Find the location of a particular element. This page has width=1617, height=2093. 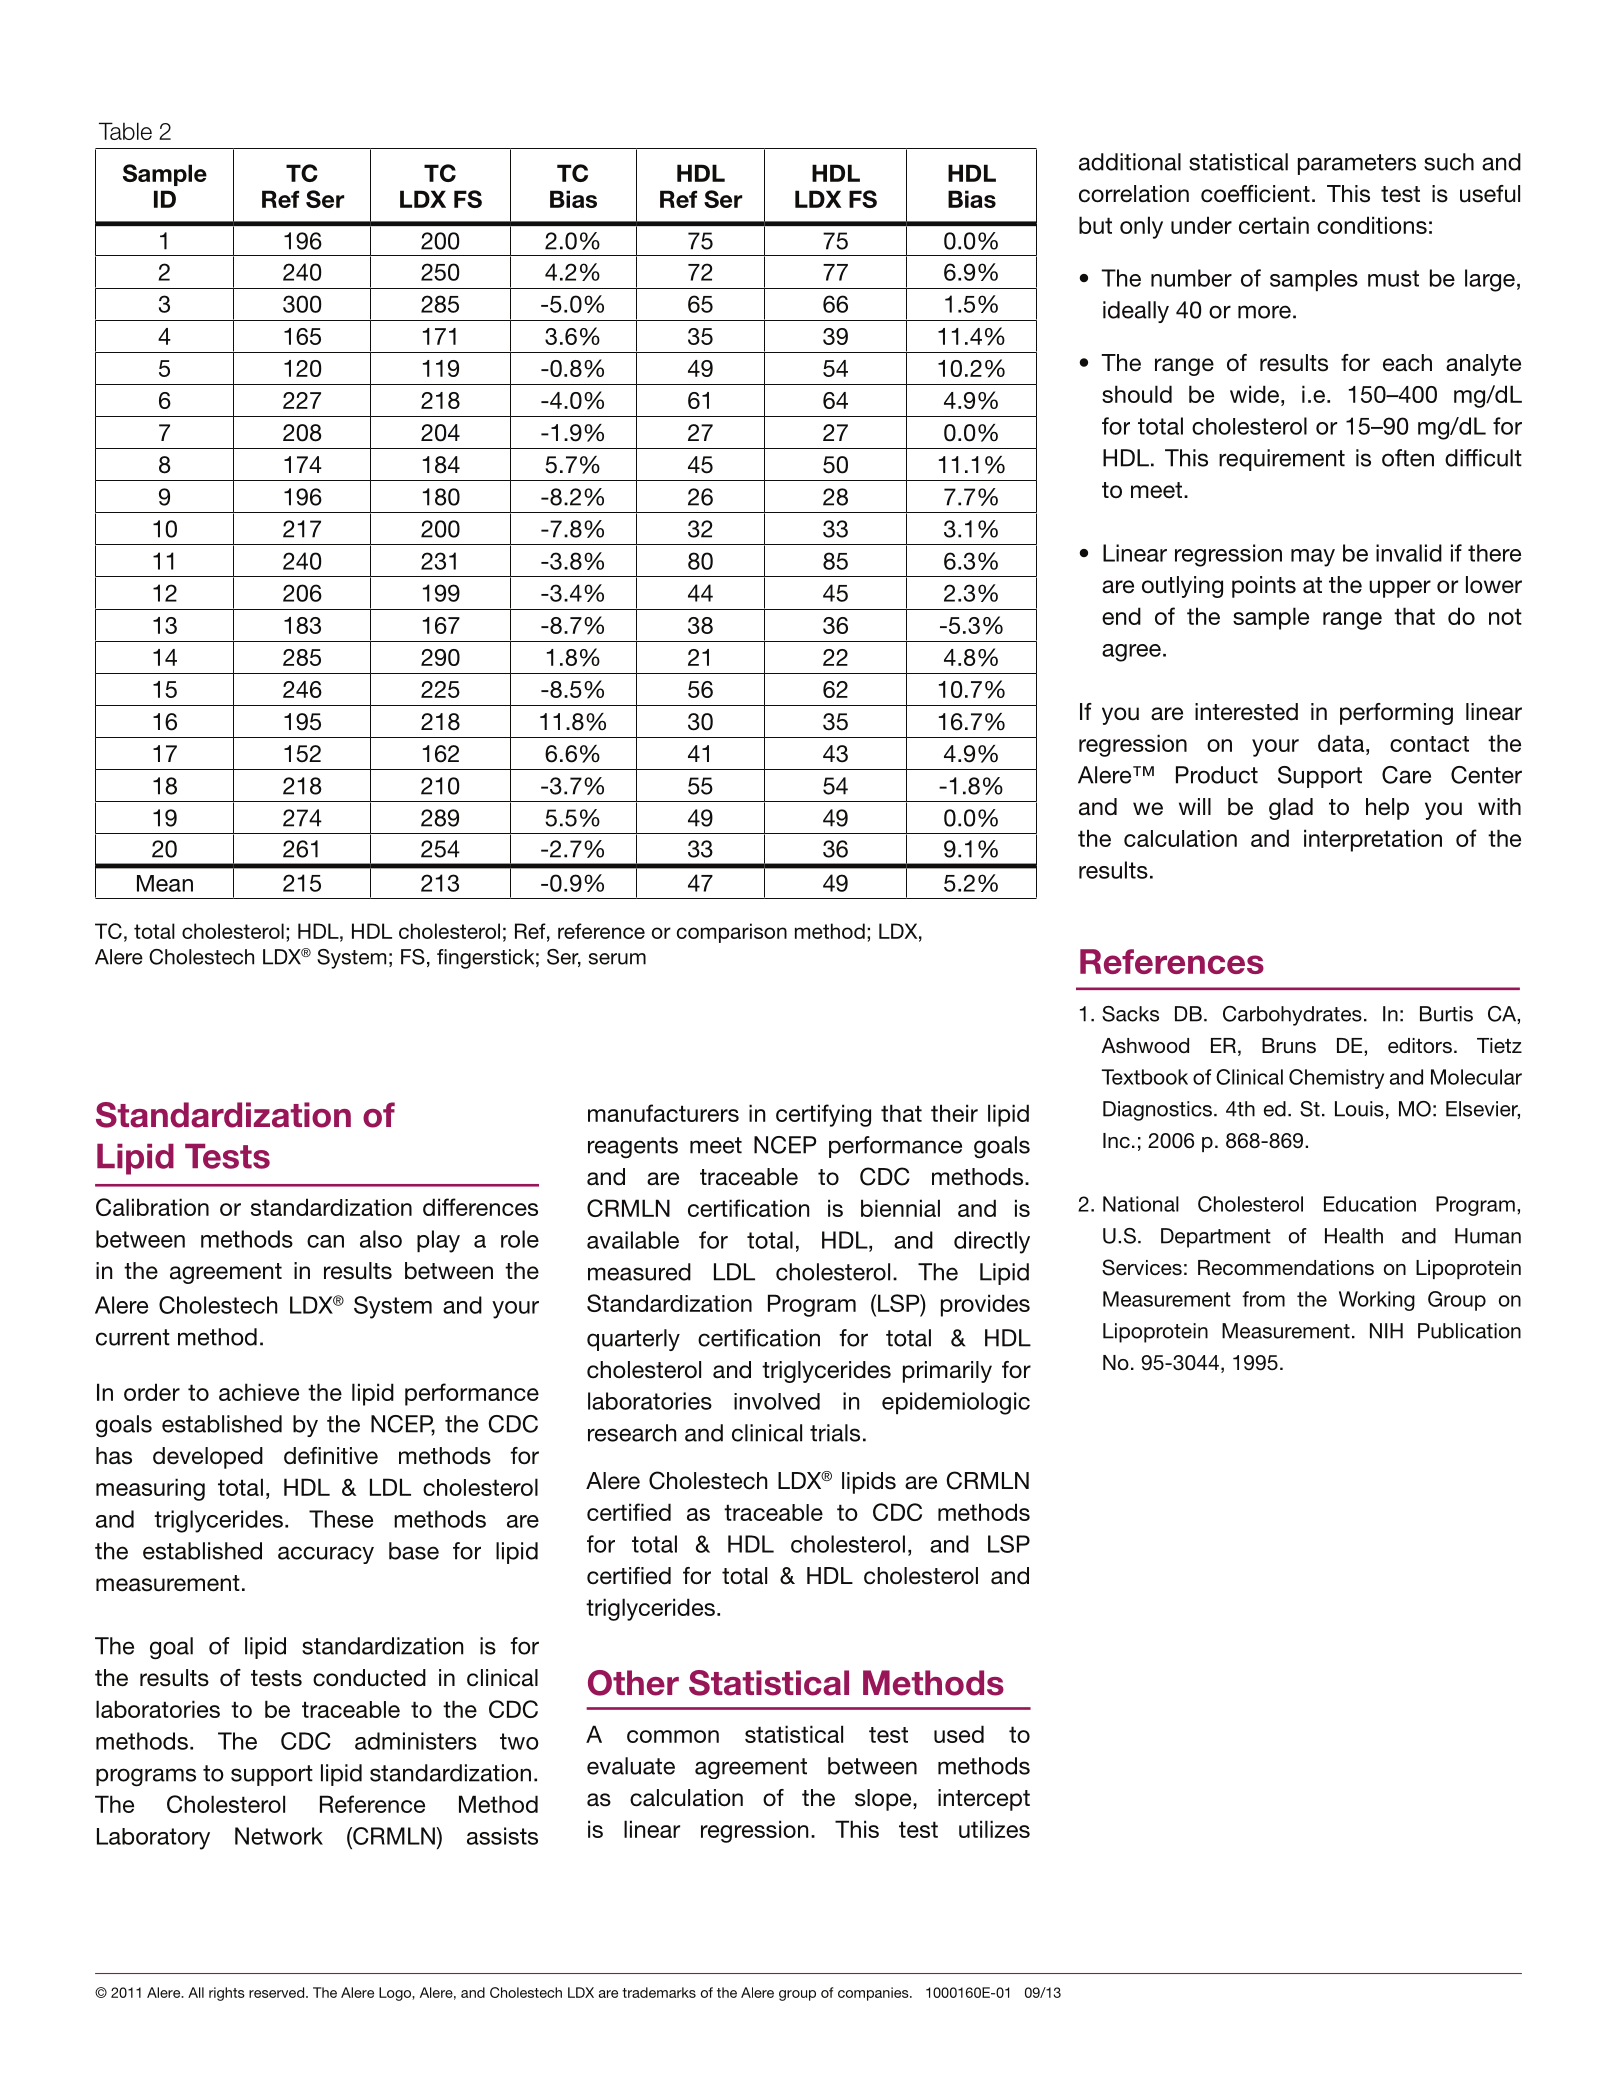

Mean is located at coordinates (165, 883).
